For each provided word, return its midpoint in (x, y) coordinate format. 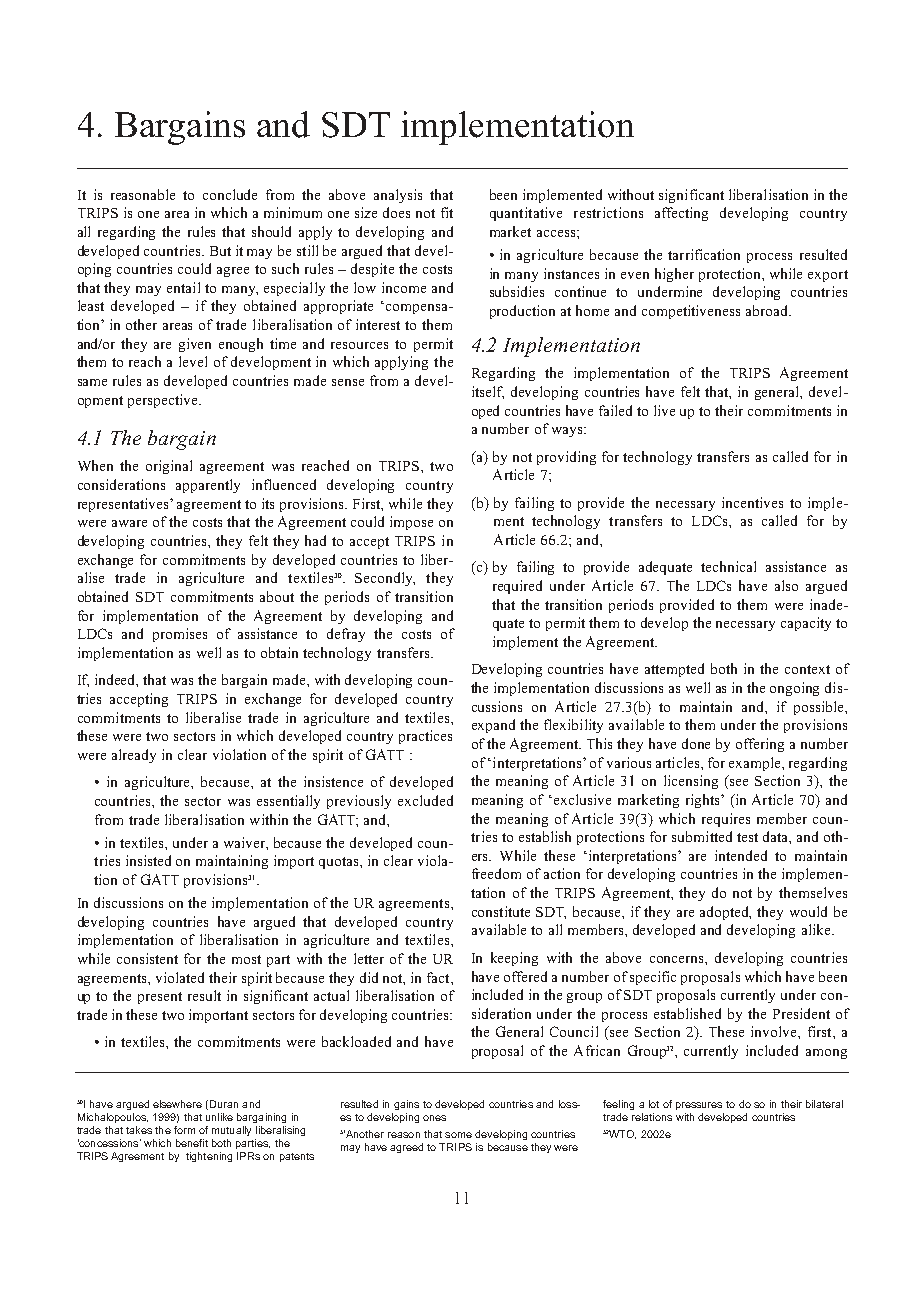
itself (488, 392)
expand (493, 726)
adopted (725, 913)
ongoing (794, 689)
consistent (147, 958)
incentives (752, 502)
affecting (681, 214)
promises (180, 635)
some (458, 1135)
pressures (699, 1106)
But (220, 251)
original (169, 467)
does (396, 212)
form (184, 1130)
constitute (501, 911)
